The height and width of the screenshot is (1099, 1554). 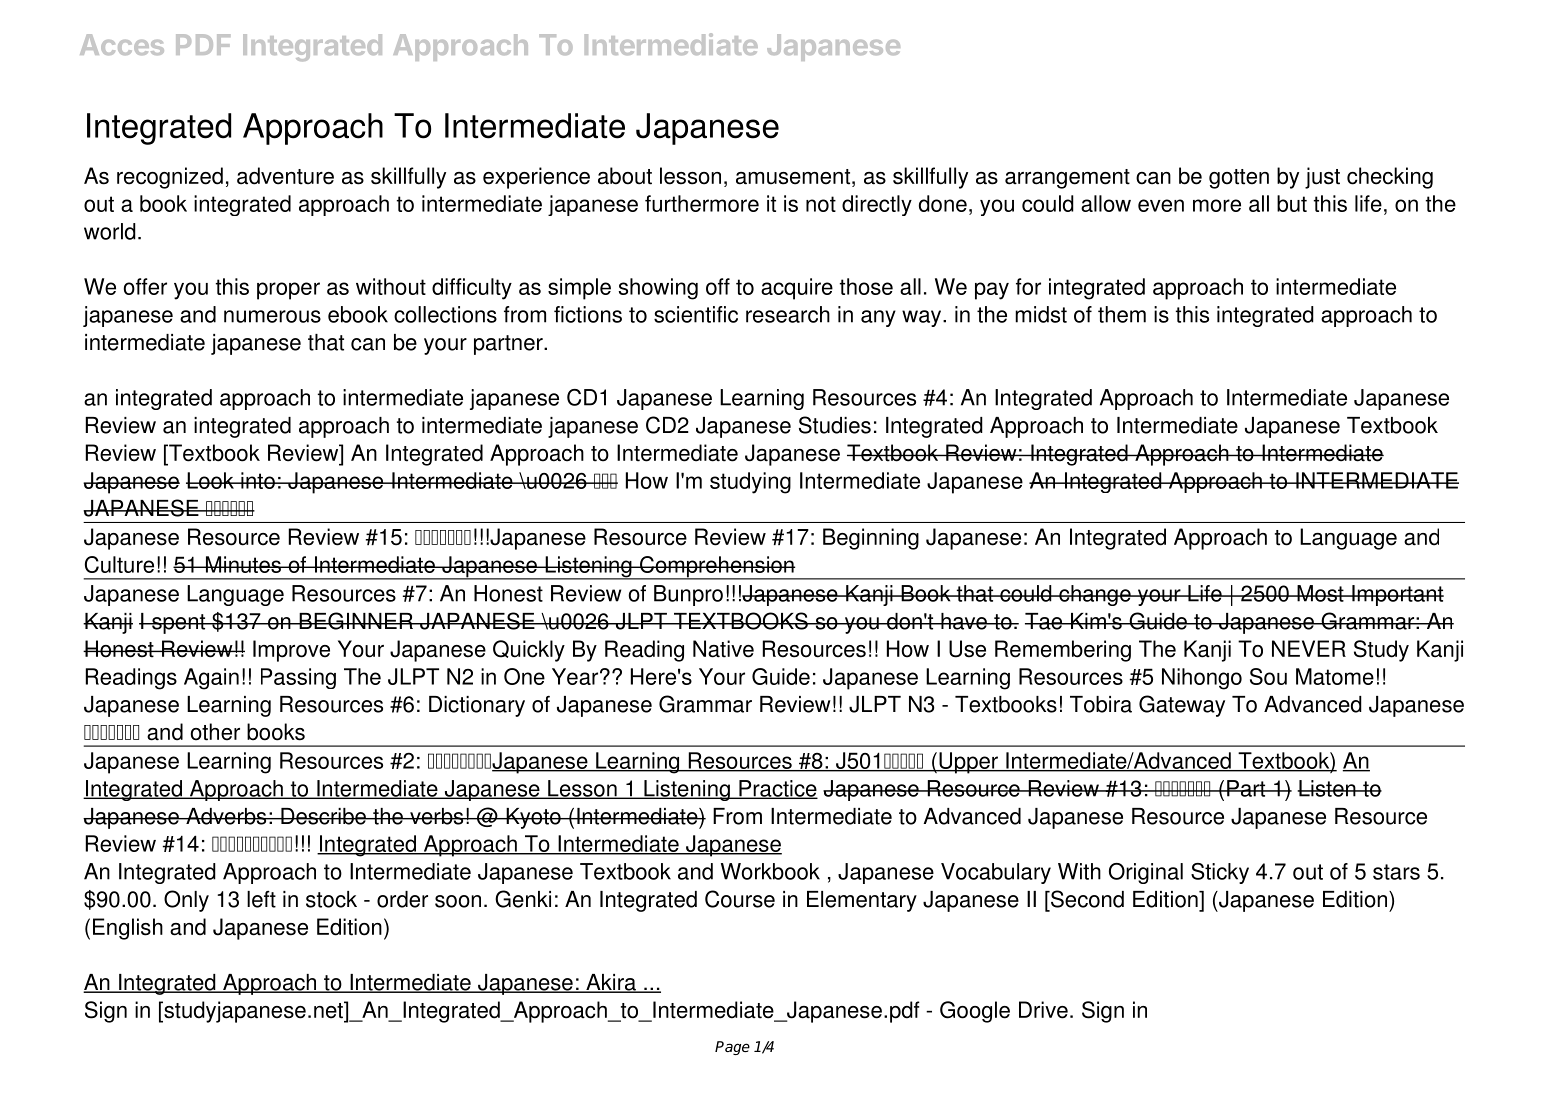 What do you see at coordinates (732, 1048) in the screenshot?
I see `Page` at bounding box center [732, 1048].
